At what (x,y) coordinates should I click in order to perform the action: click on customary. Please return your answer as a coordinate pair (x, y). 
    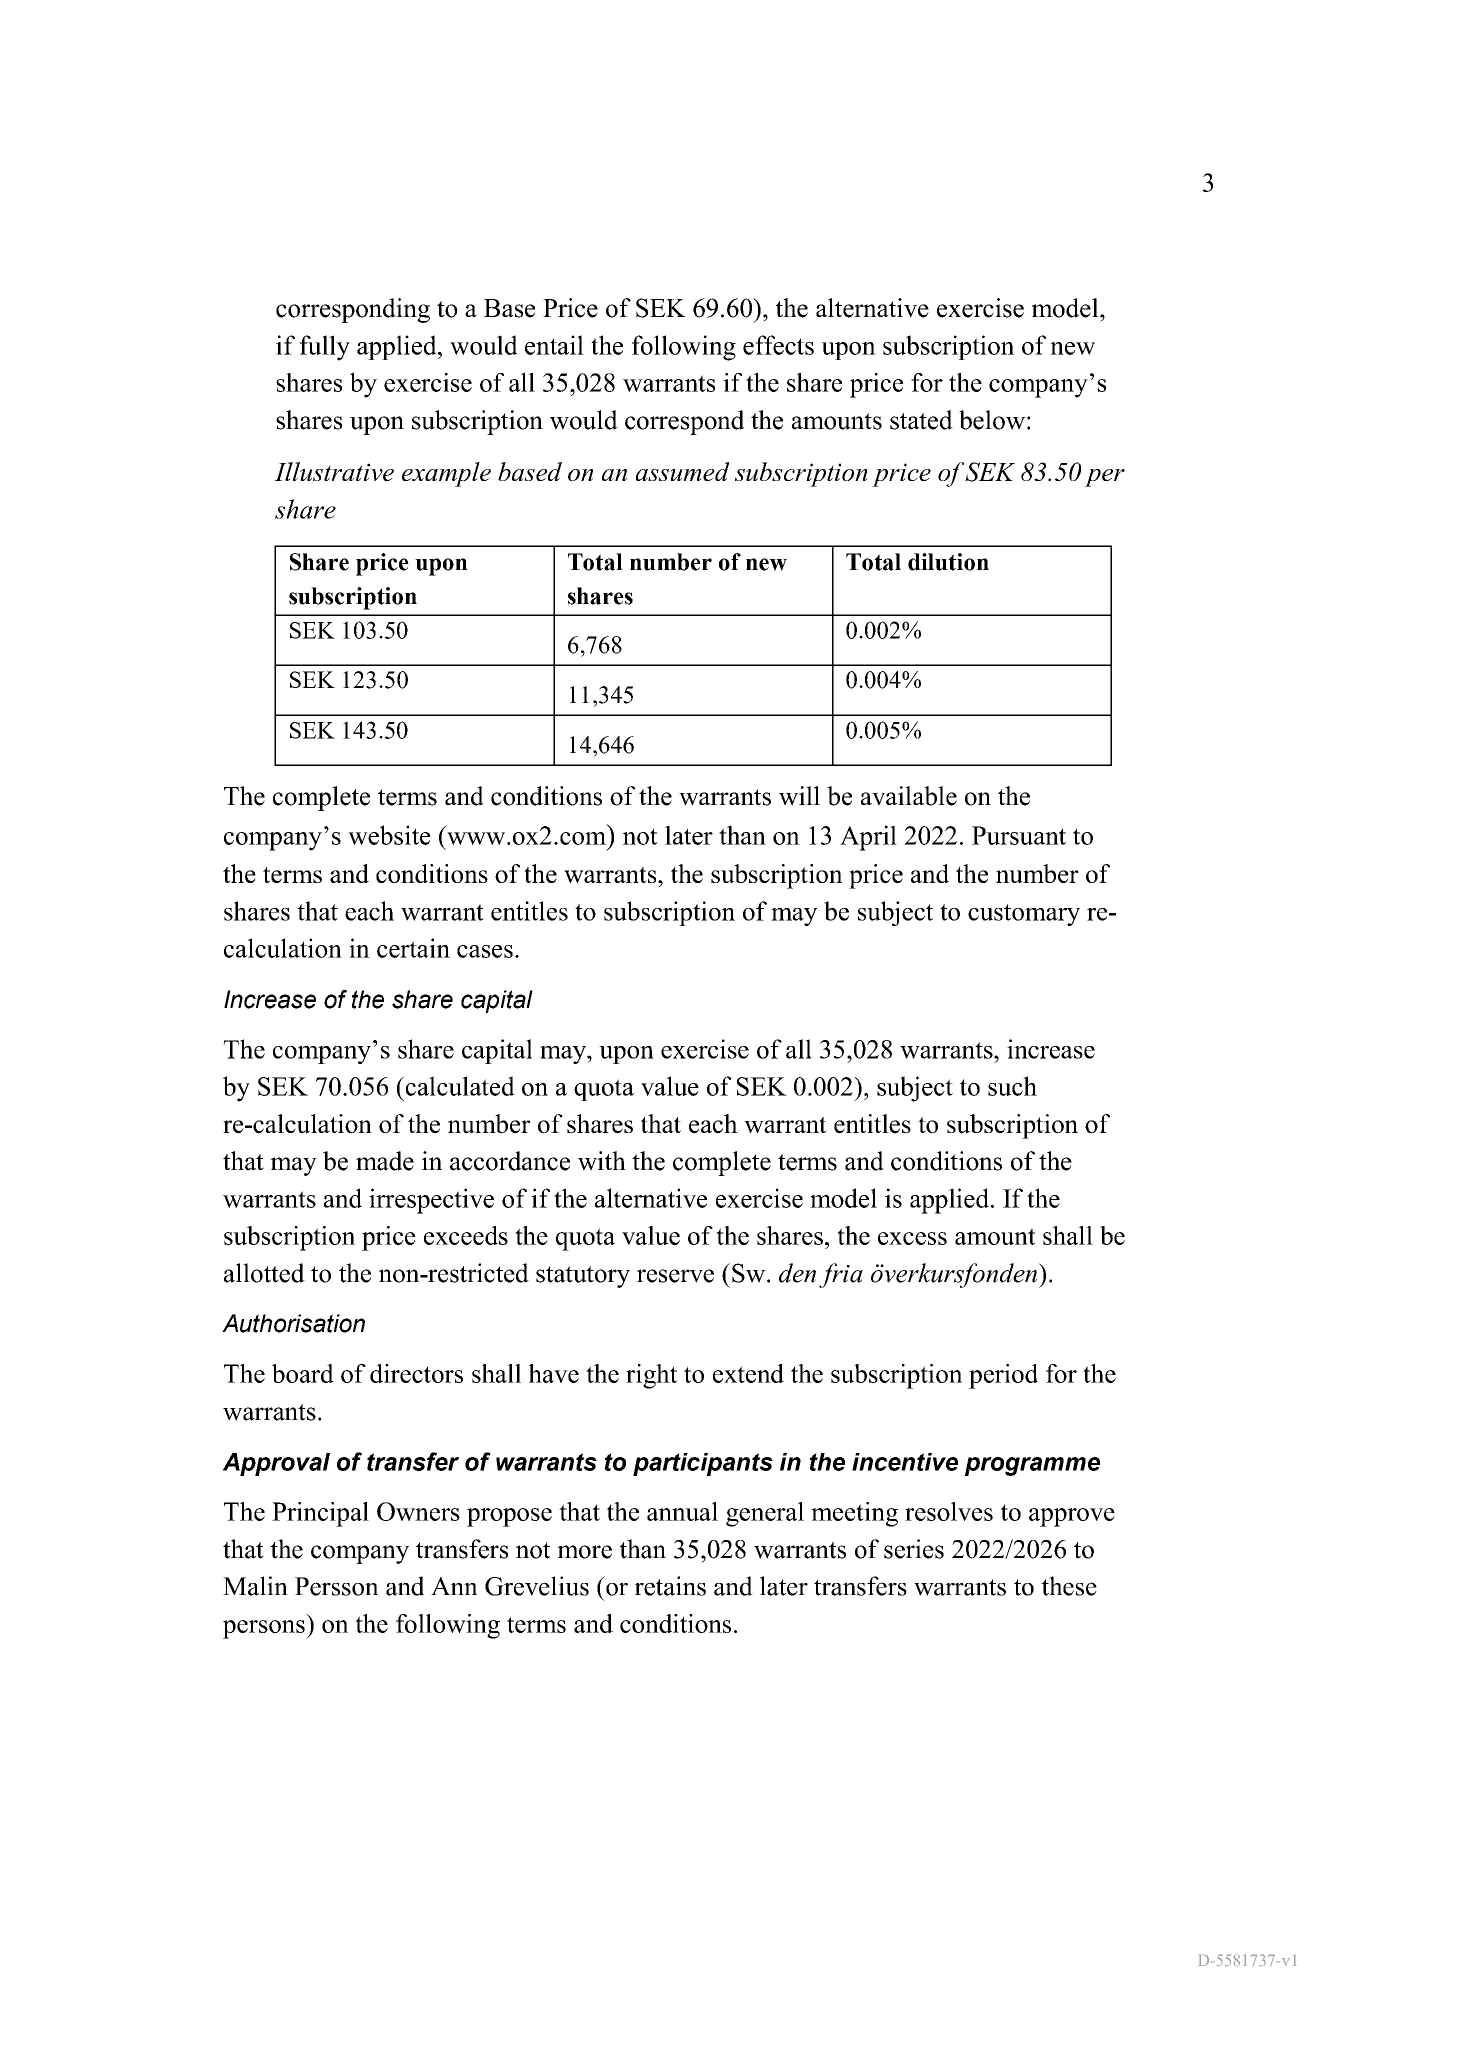
    Looking at the image, I should click on (1024, 915).
